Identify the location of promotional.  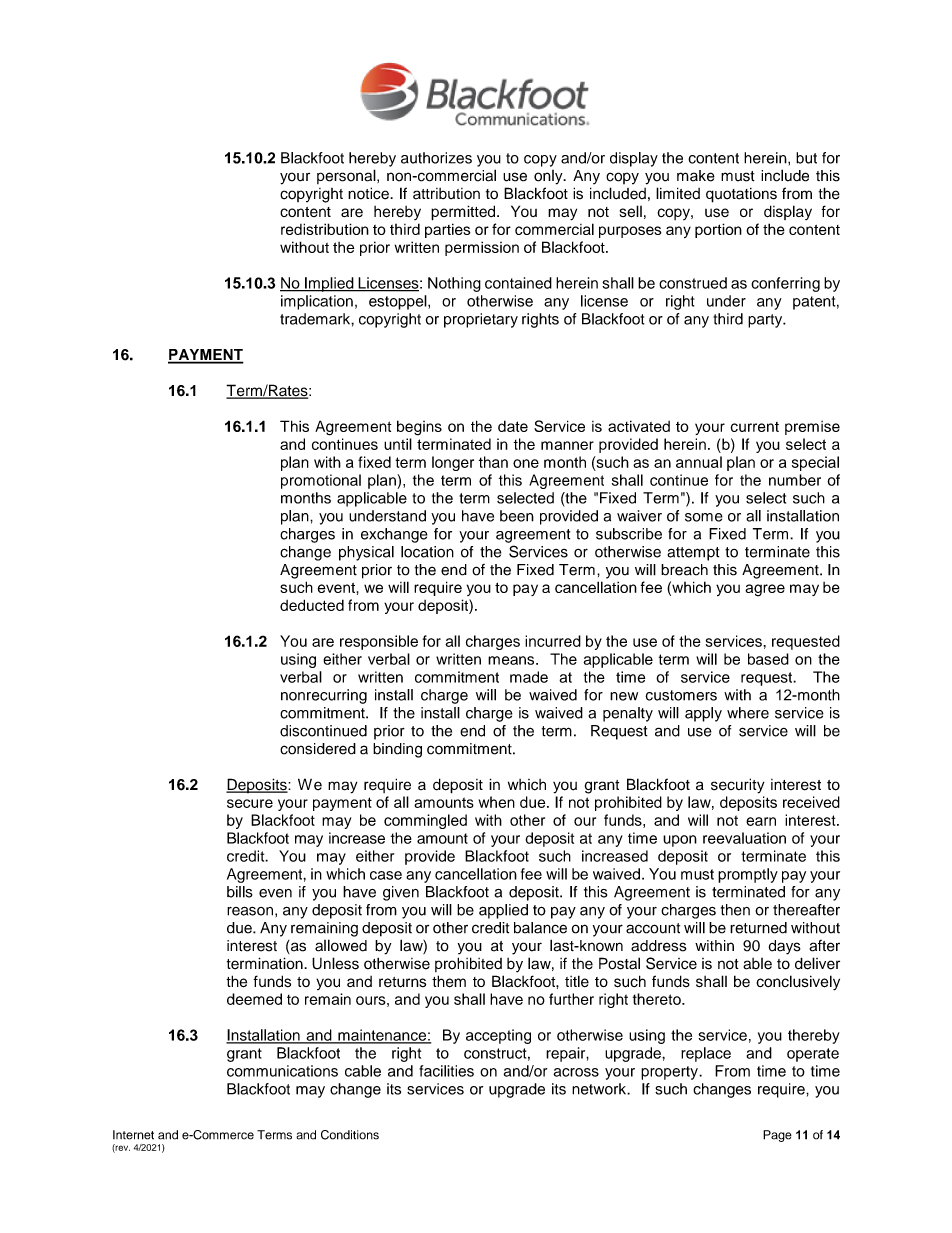
(321, 481).
